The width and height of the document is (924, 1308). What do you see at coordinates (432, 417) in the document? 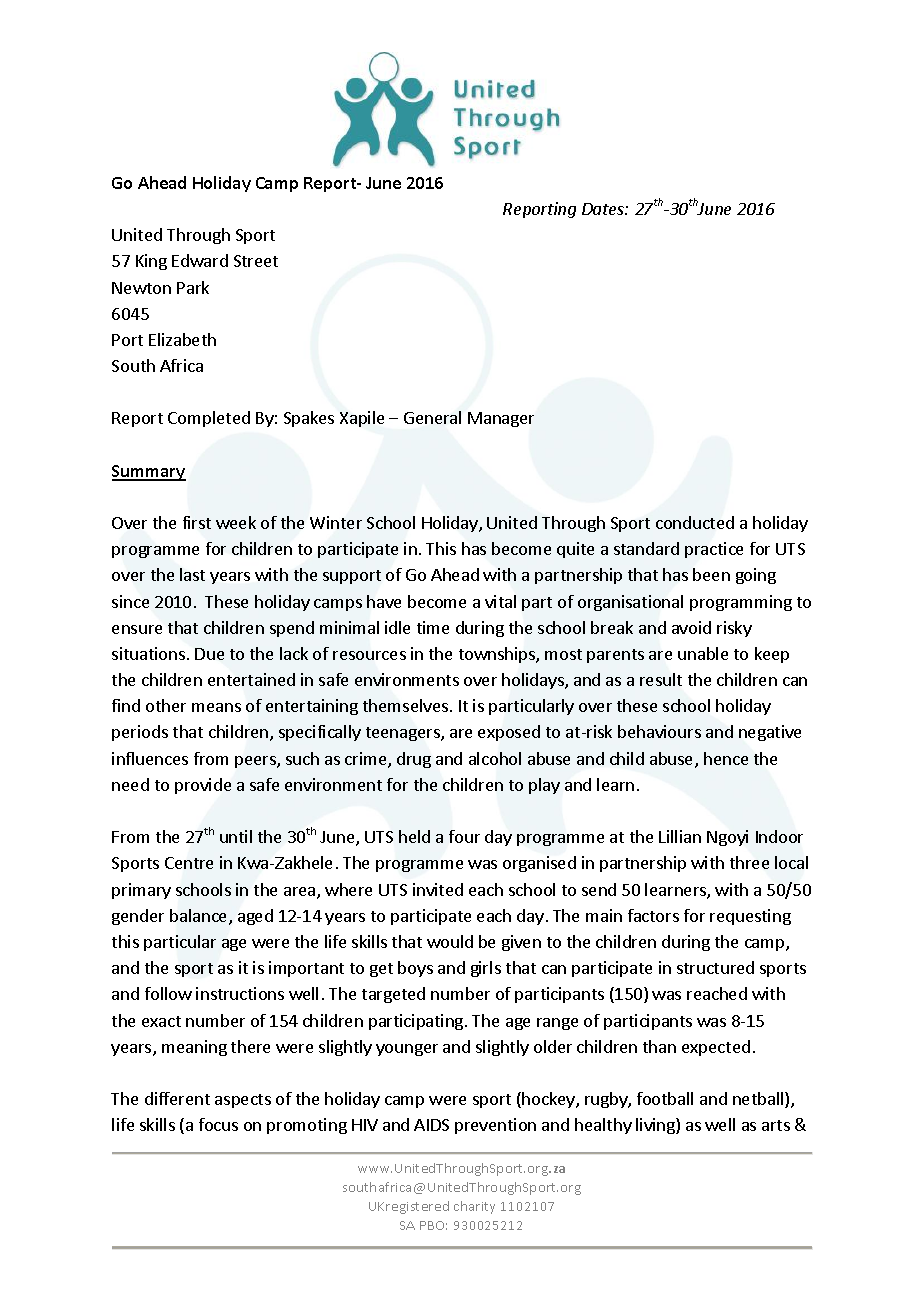
I see `General` at bounding box center [432, 417].
